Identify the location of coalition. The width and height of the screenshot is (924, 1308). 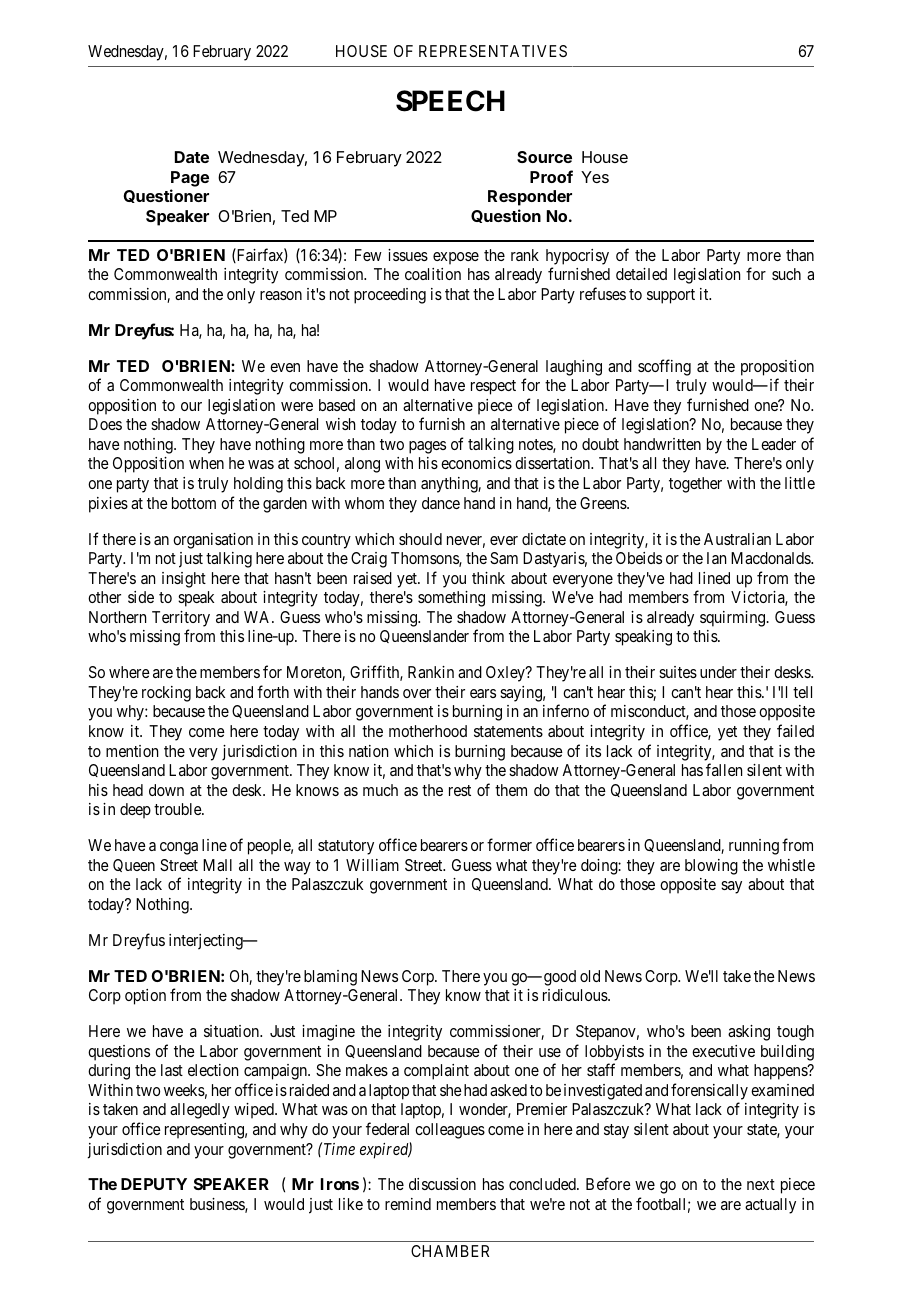
(433, 274).
